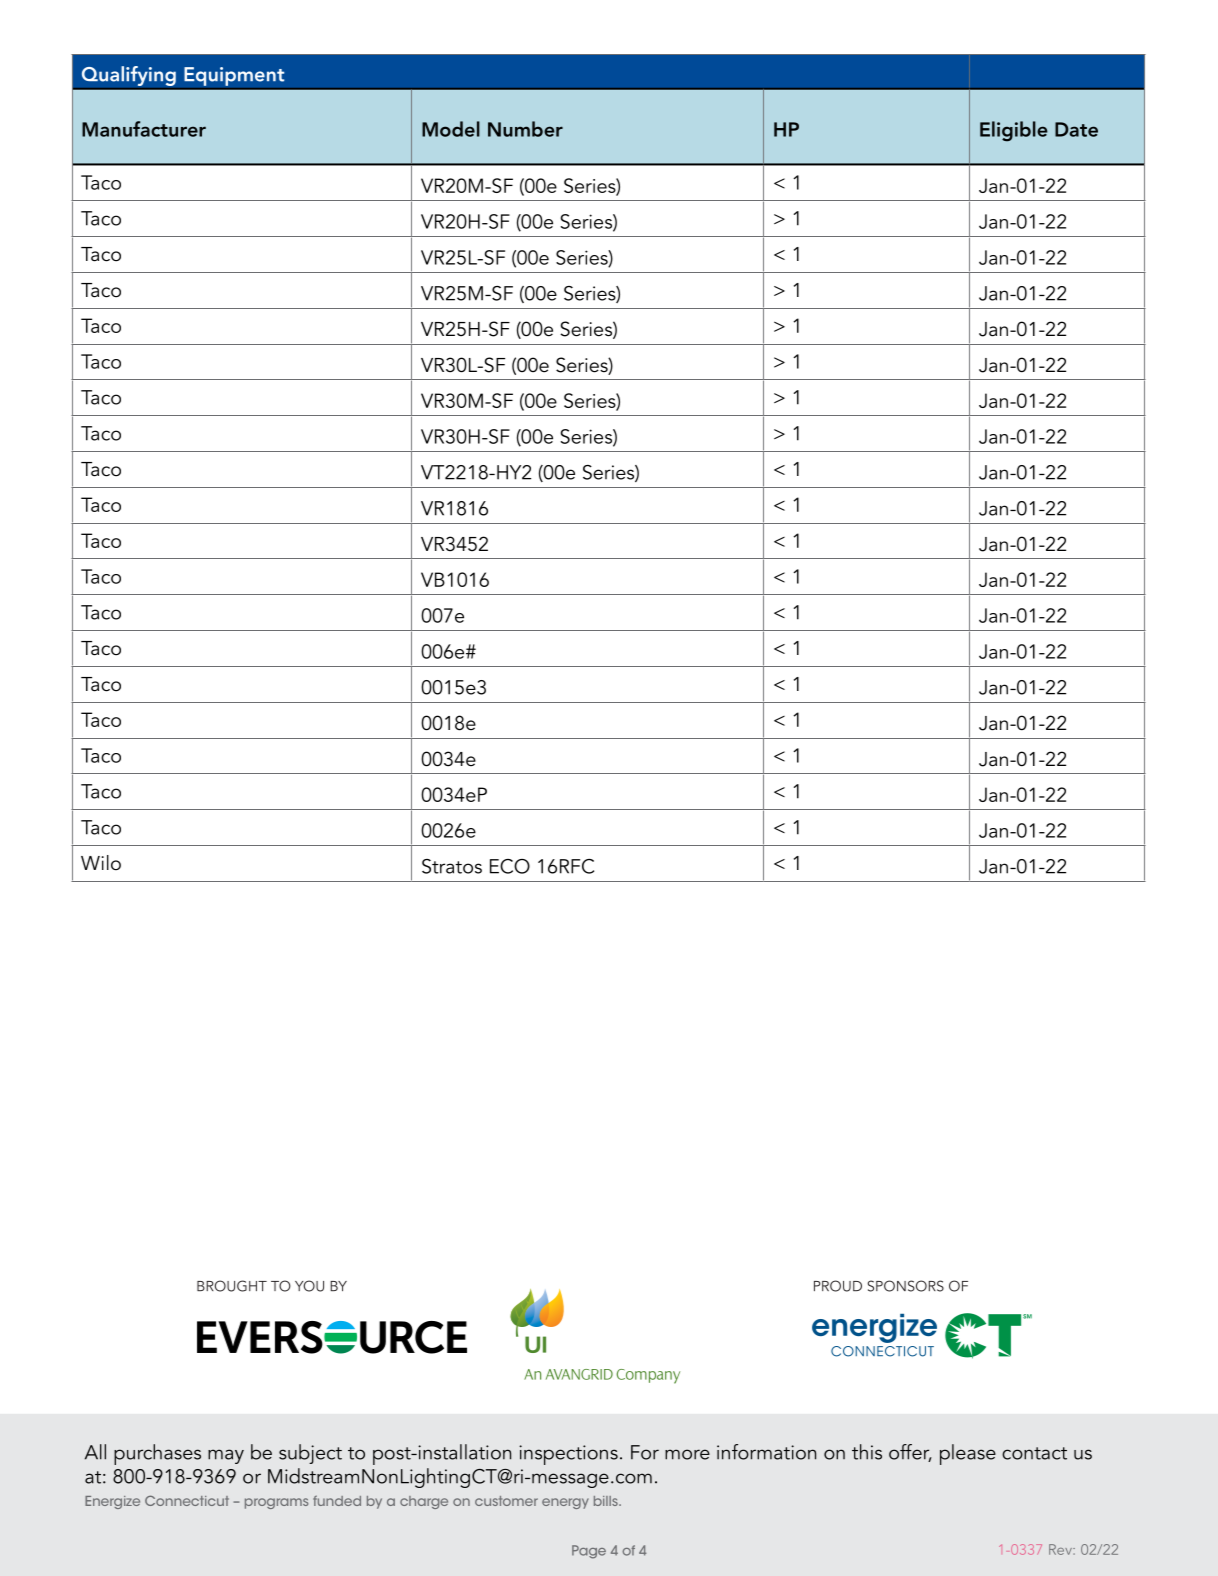 The height and width of the image is (1576, 1218). I want to click on bills, so click(607, 1501).
